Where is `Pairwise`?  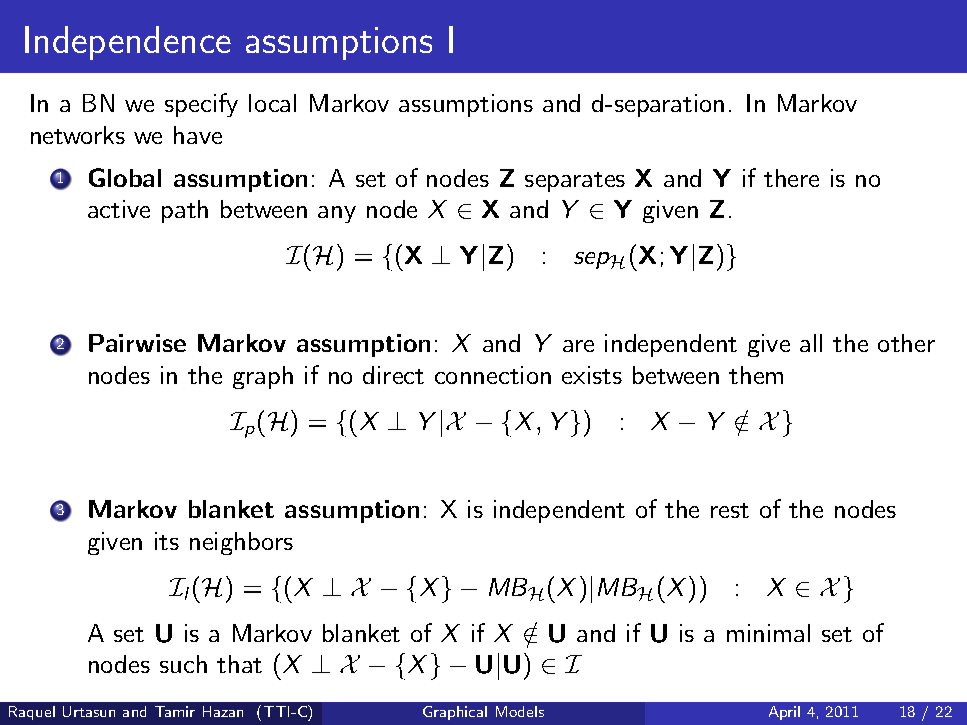 Pairwise is located at coordinates (137, 343).
